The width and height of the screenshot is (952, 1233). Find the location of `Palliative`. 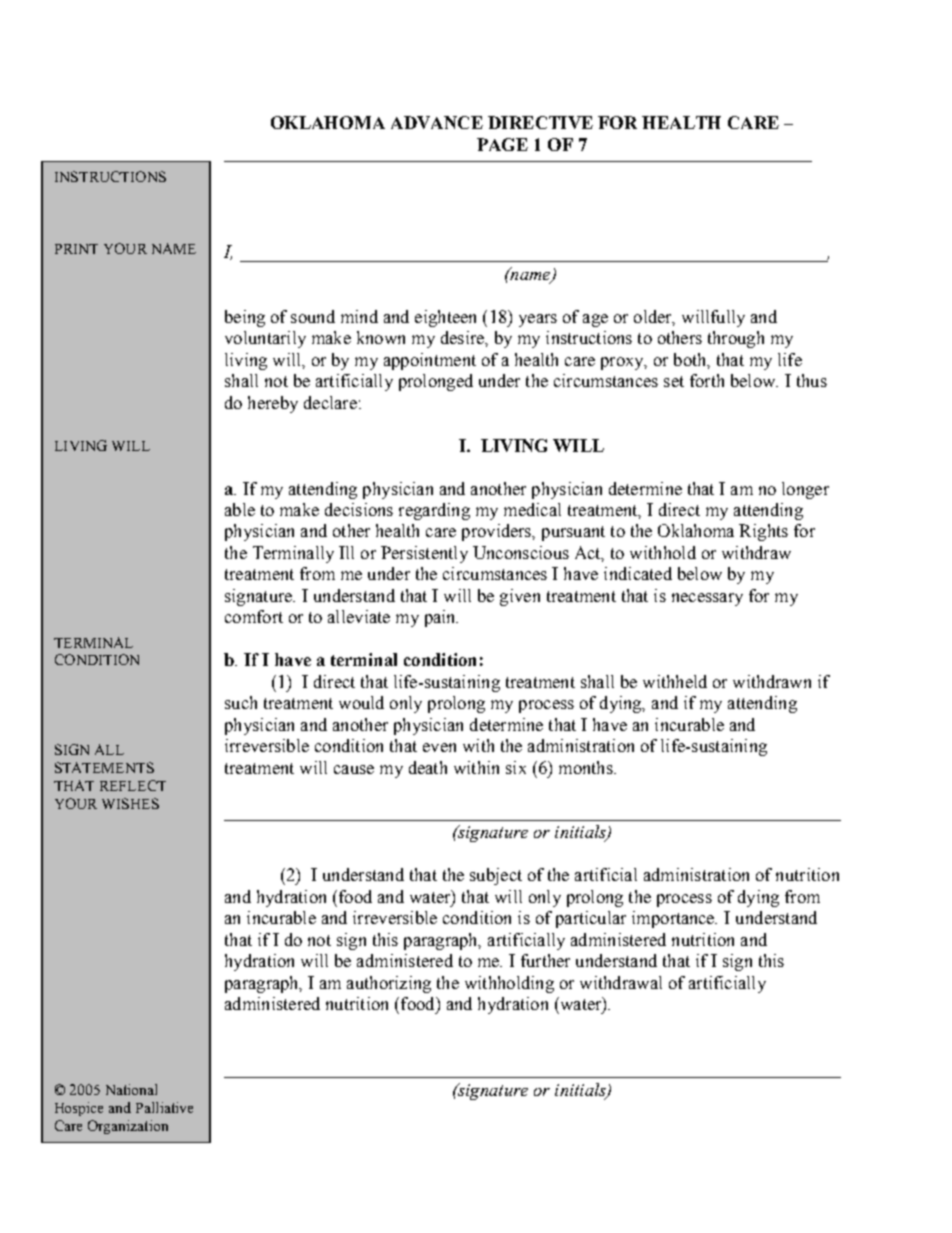

Palliative is located at coordinates (164, 1107).
